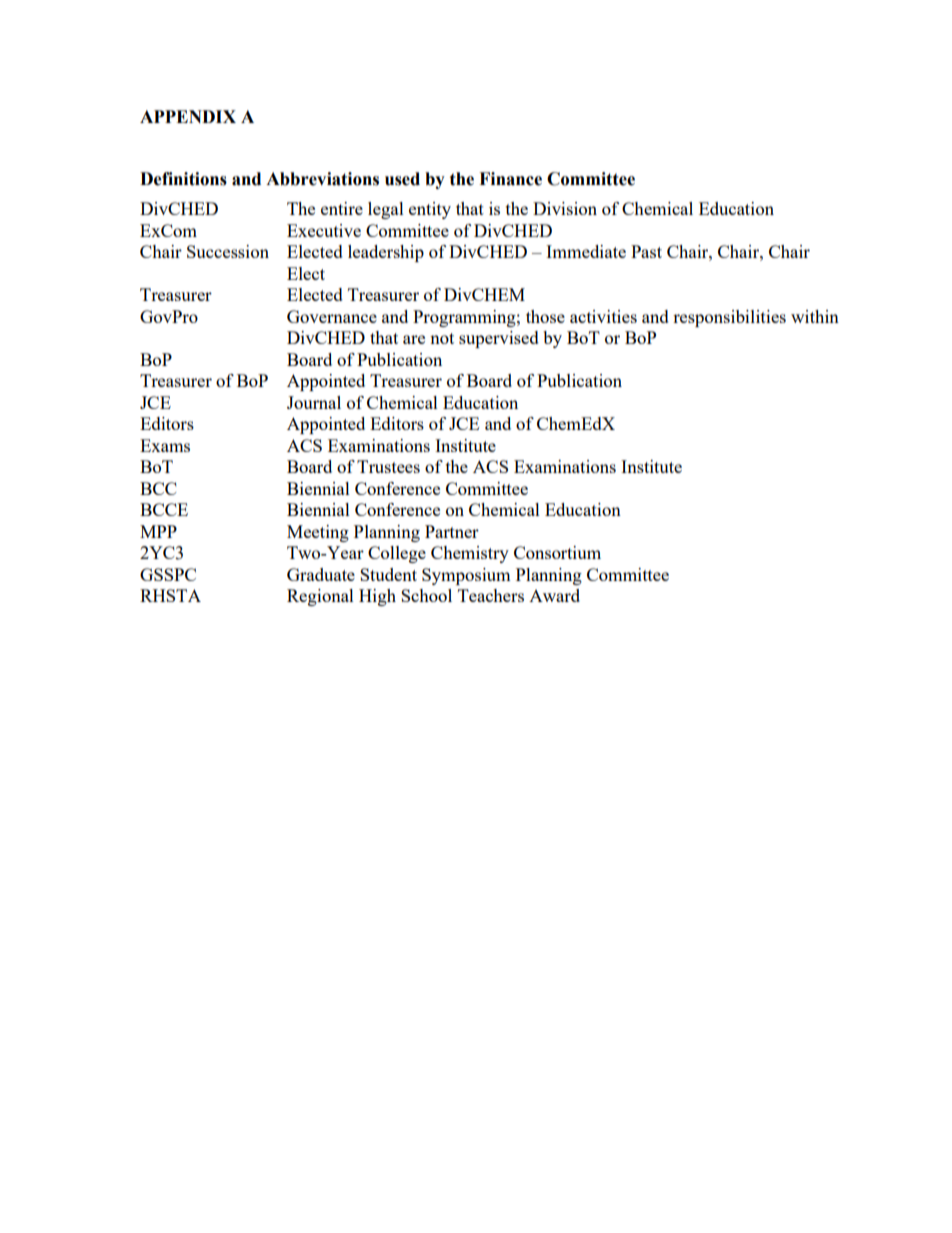 The image size is (952, 1233). Describe the element at coordinates (557, 552) in the image. I see `Consortium` at that location.
